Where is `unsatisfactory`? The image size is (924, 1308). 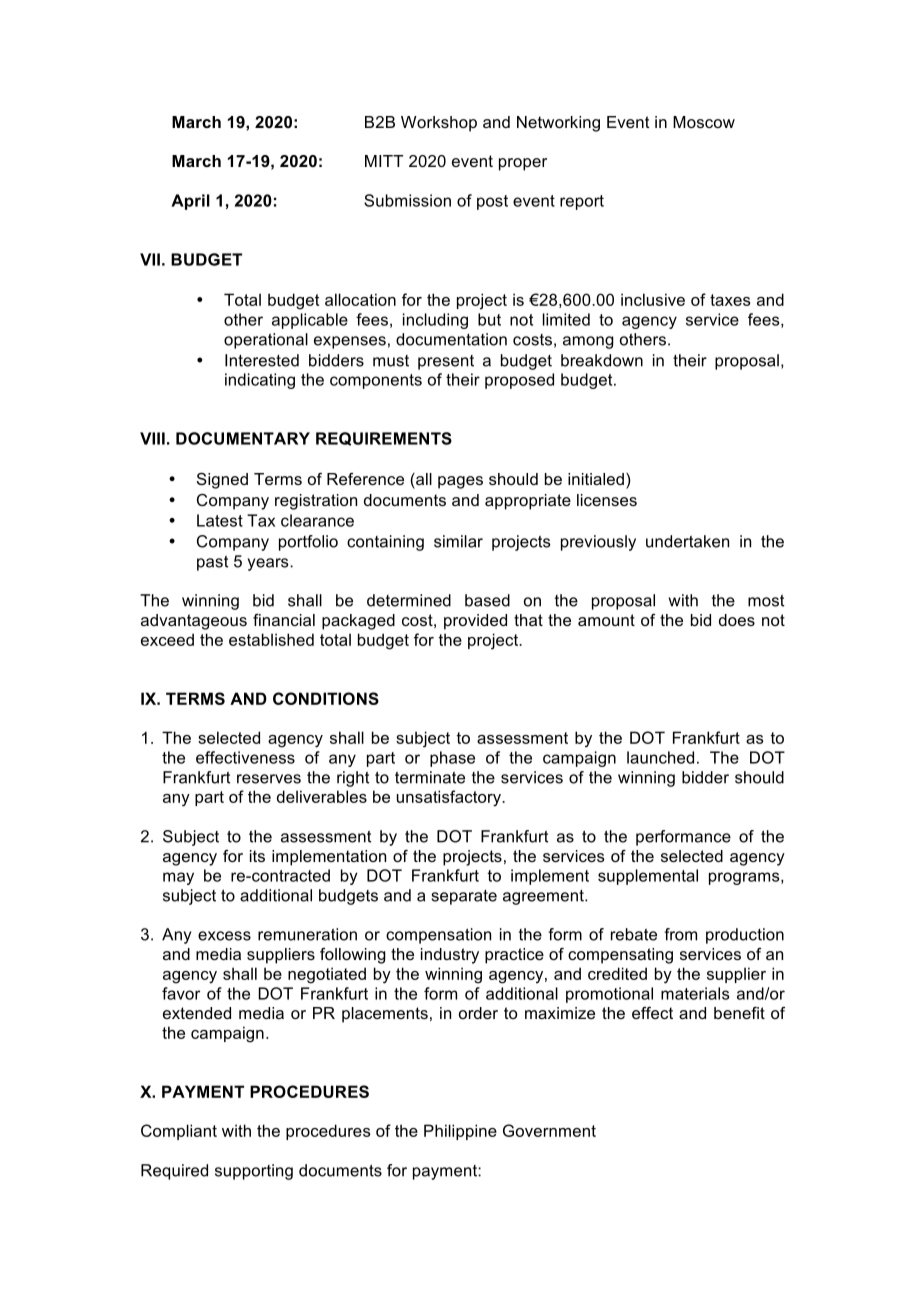 unsatisfactory is located at coordinates (450, 798).
